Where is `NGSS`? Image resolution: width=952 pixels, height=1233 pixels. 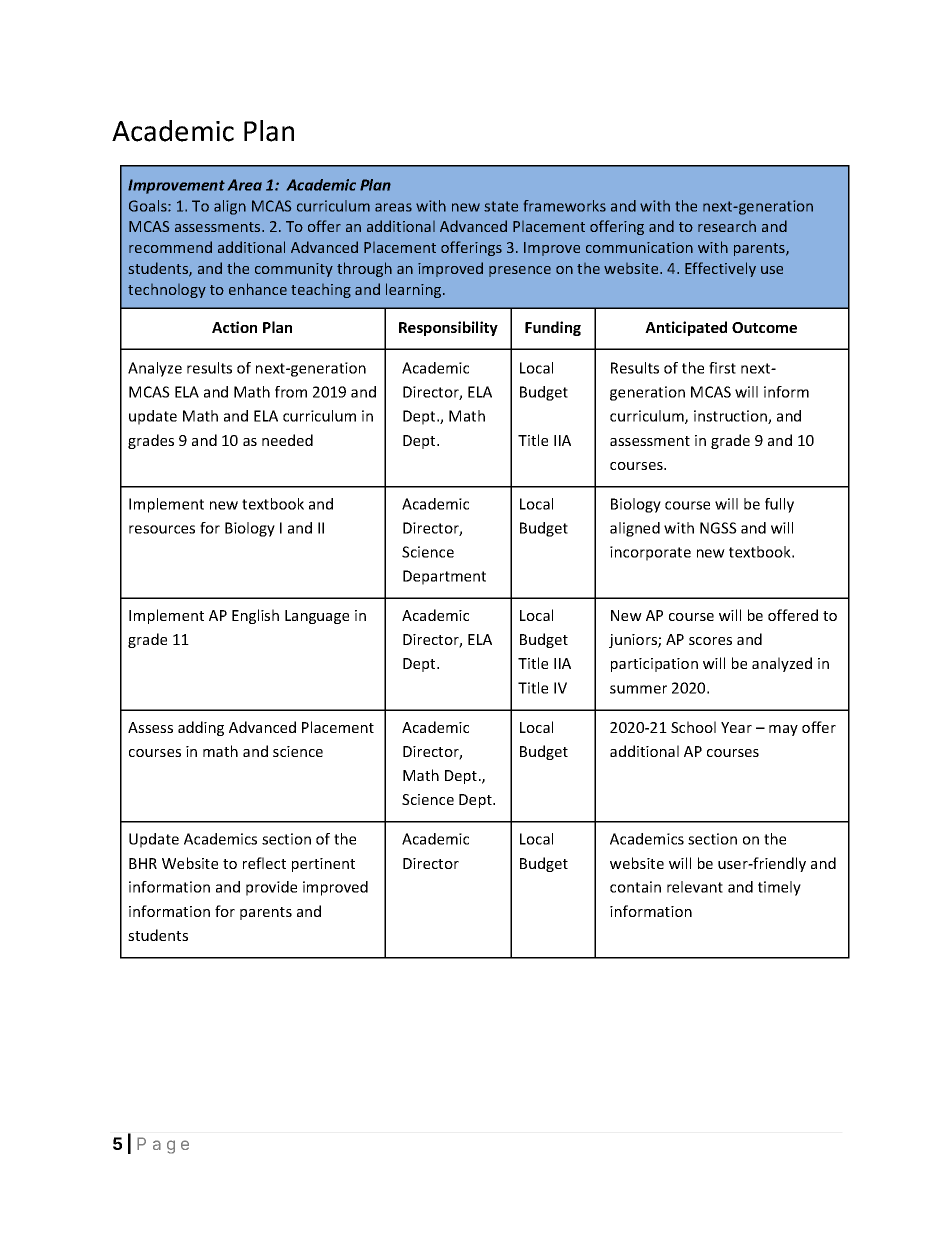
NGSS is located at coordinates (718, 528).
